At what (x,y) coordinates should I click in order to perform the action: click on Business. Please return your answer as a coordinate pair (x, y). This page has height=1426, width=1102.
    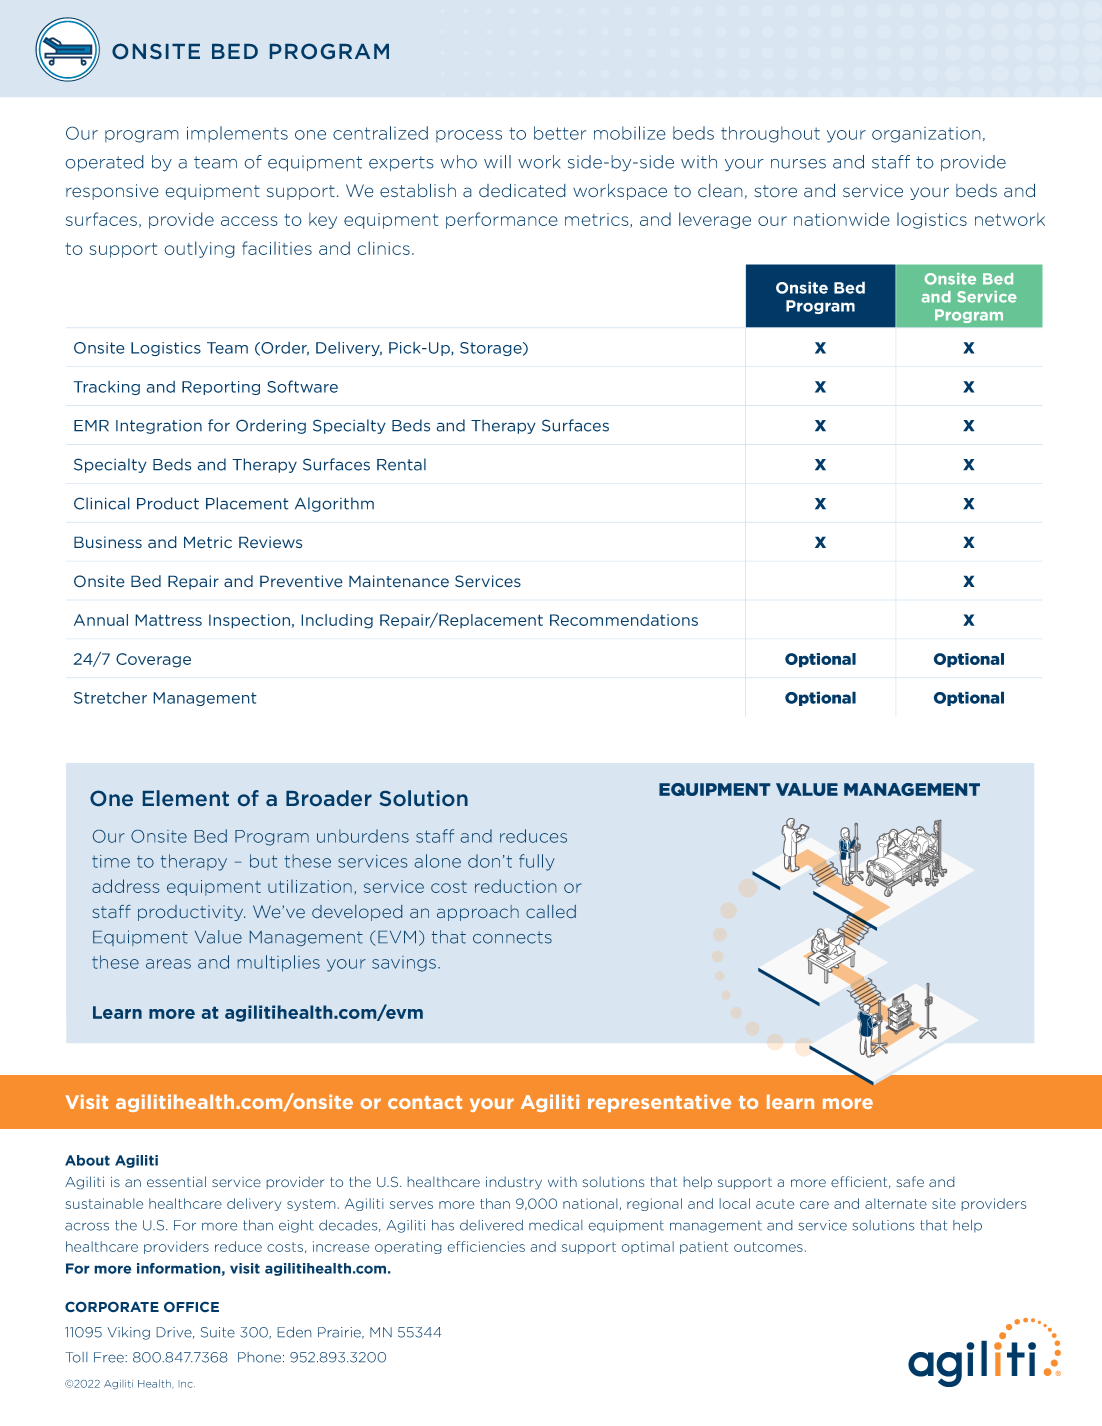
    Looking at the image, I should click on (108, 542).
